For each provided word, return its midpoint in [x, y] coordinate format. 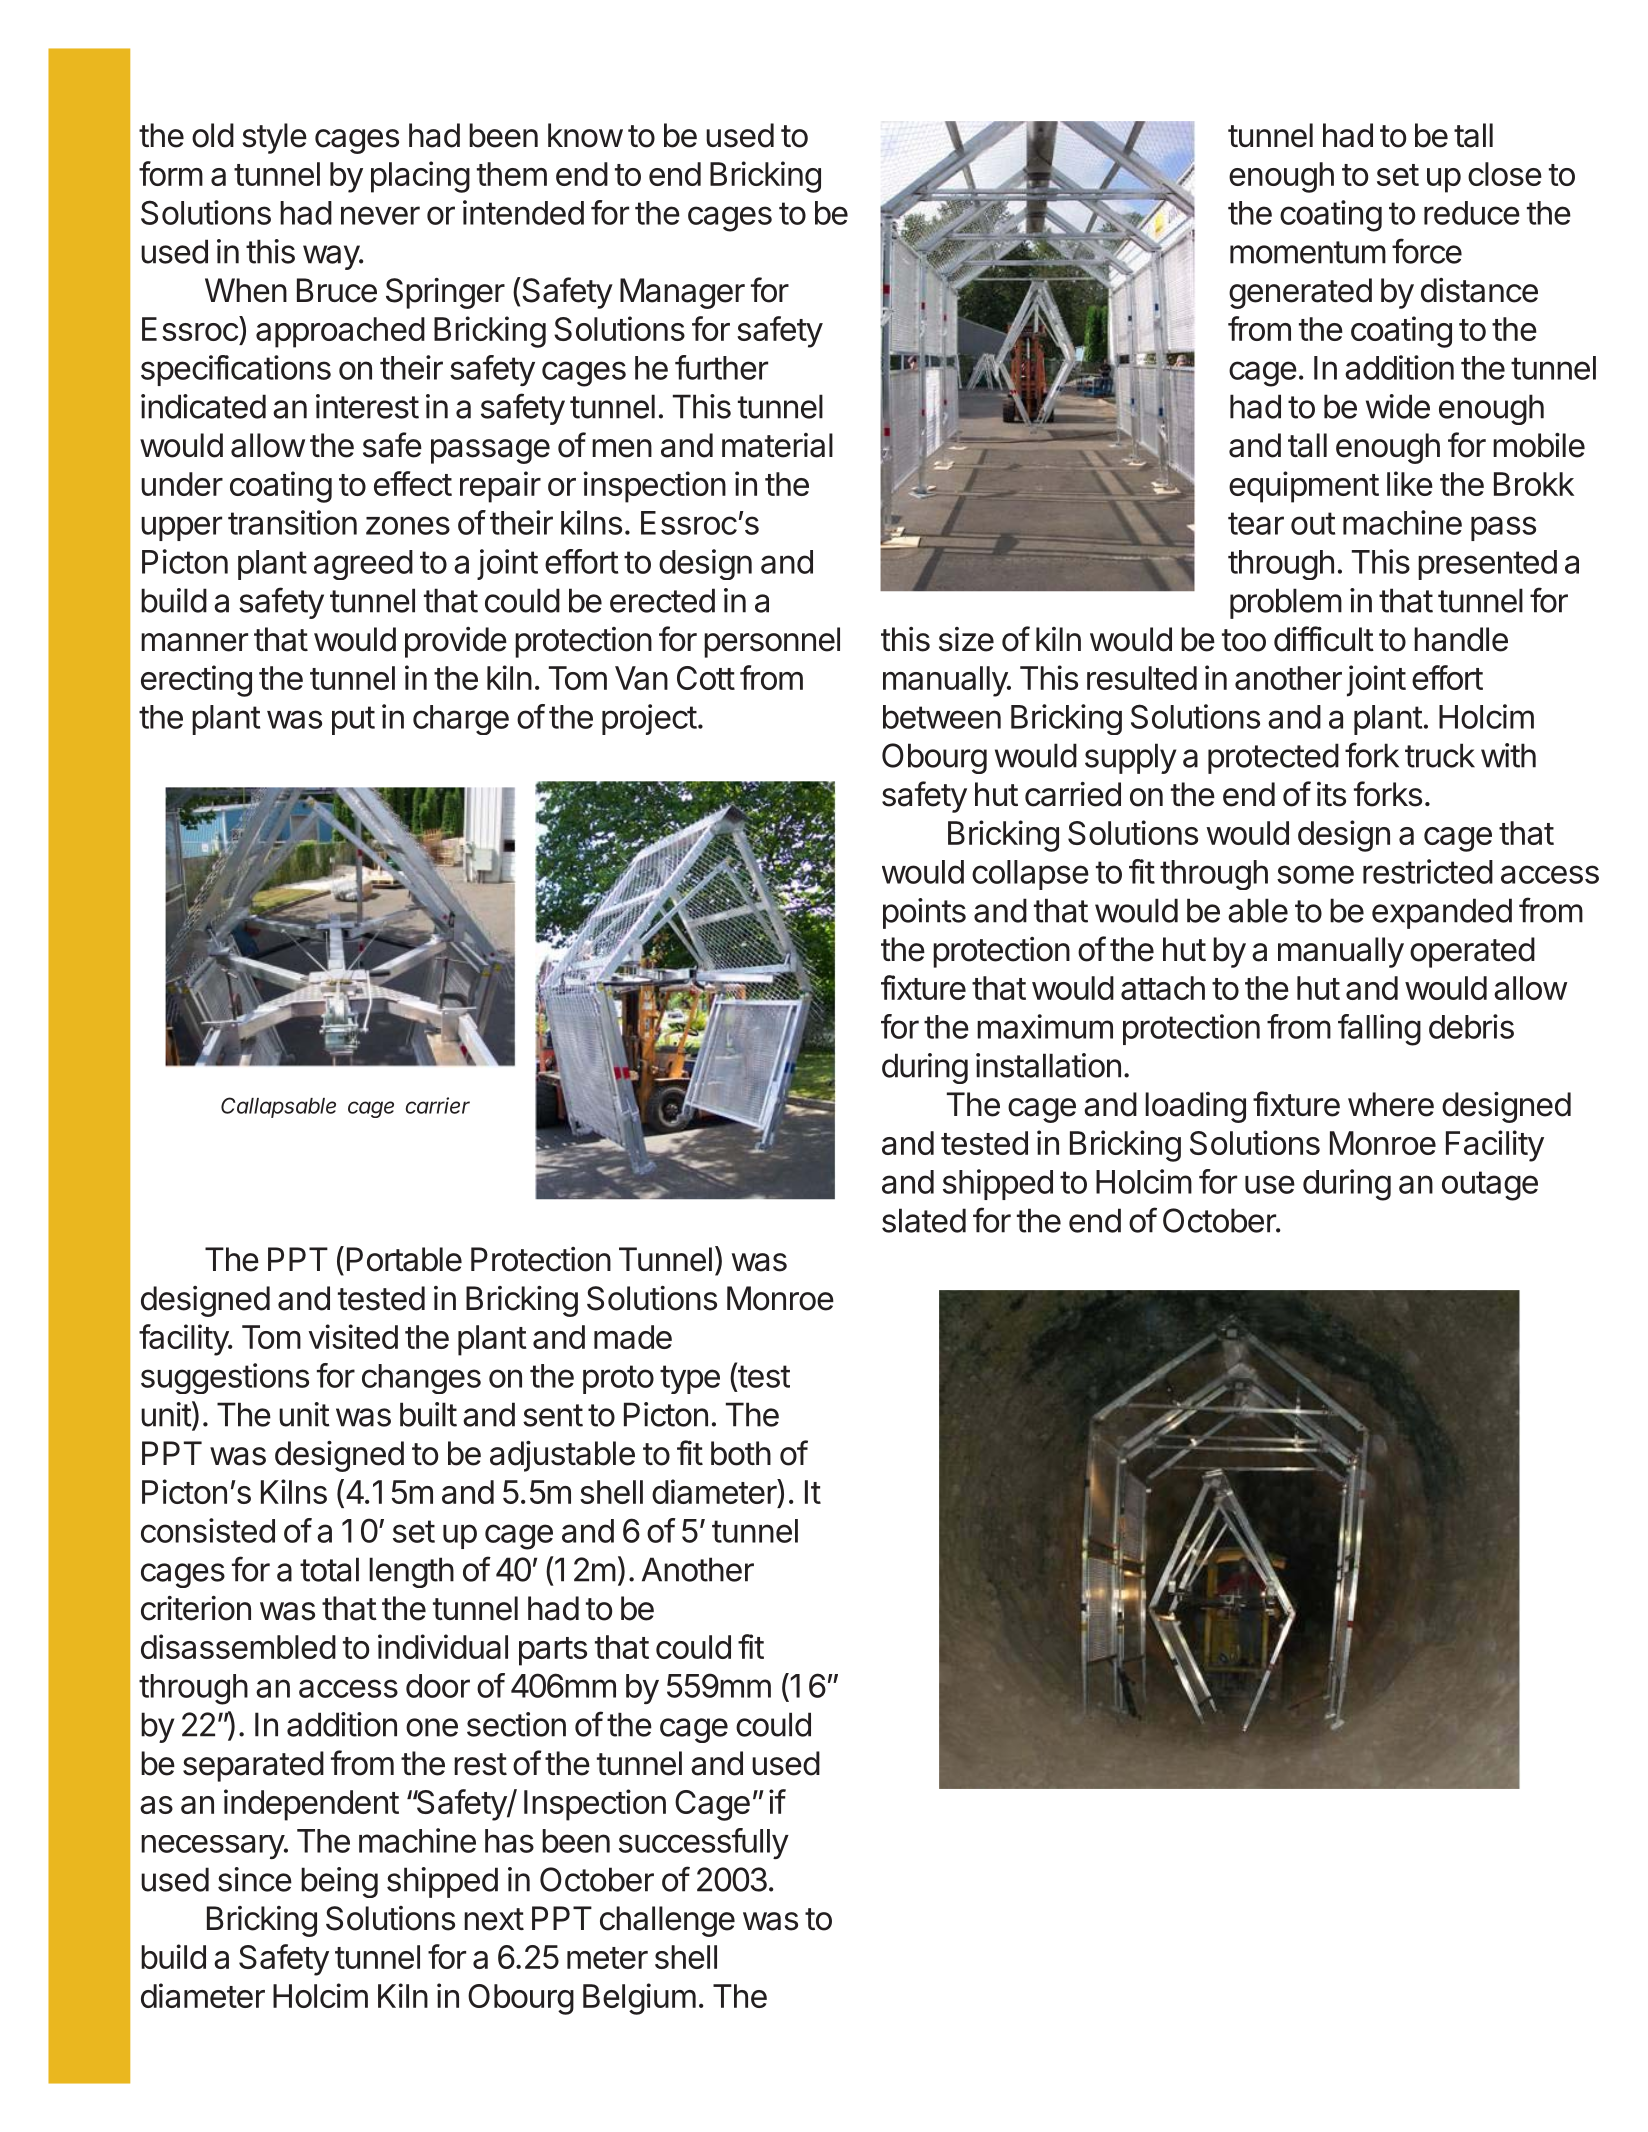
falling [1379, 1030]
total [329, 1569]
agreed [363, 565]
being [339, 1882]
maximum [1045, 1026]
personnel [772, 642]
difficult [1324, 639]
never [380, 215]
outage [1490, 1186]
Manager [682, 293]
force [1427, 251]
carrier [438, 1105]
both [741, 1453]
